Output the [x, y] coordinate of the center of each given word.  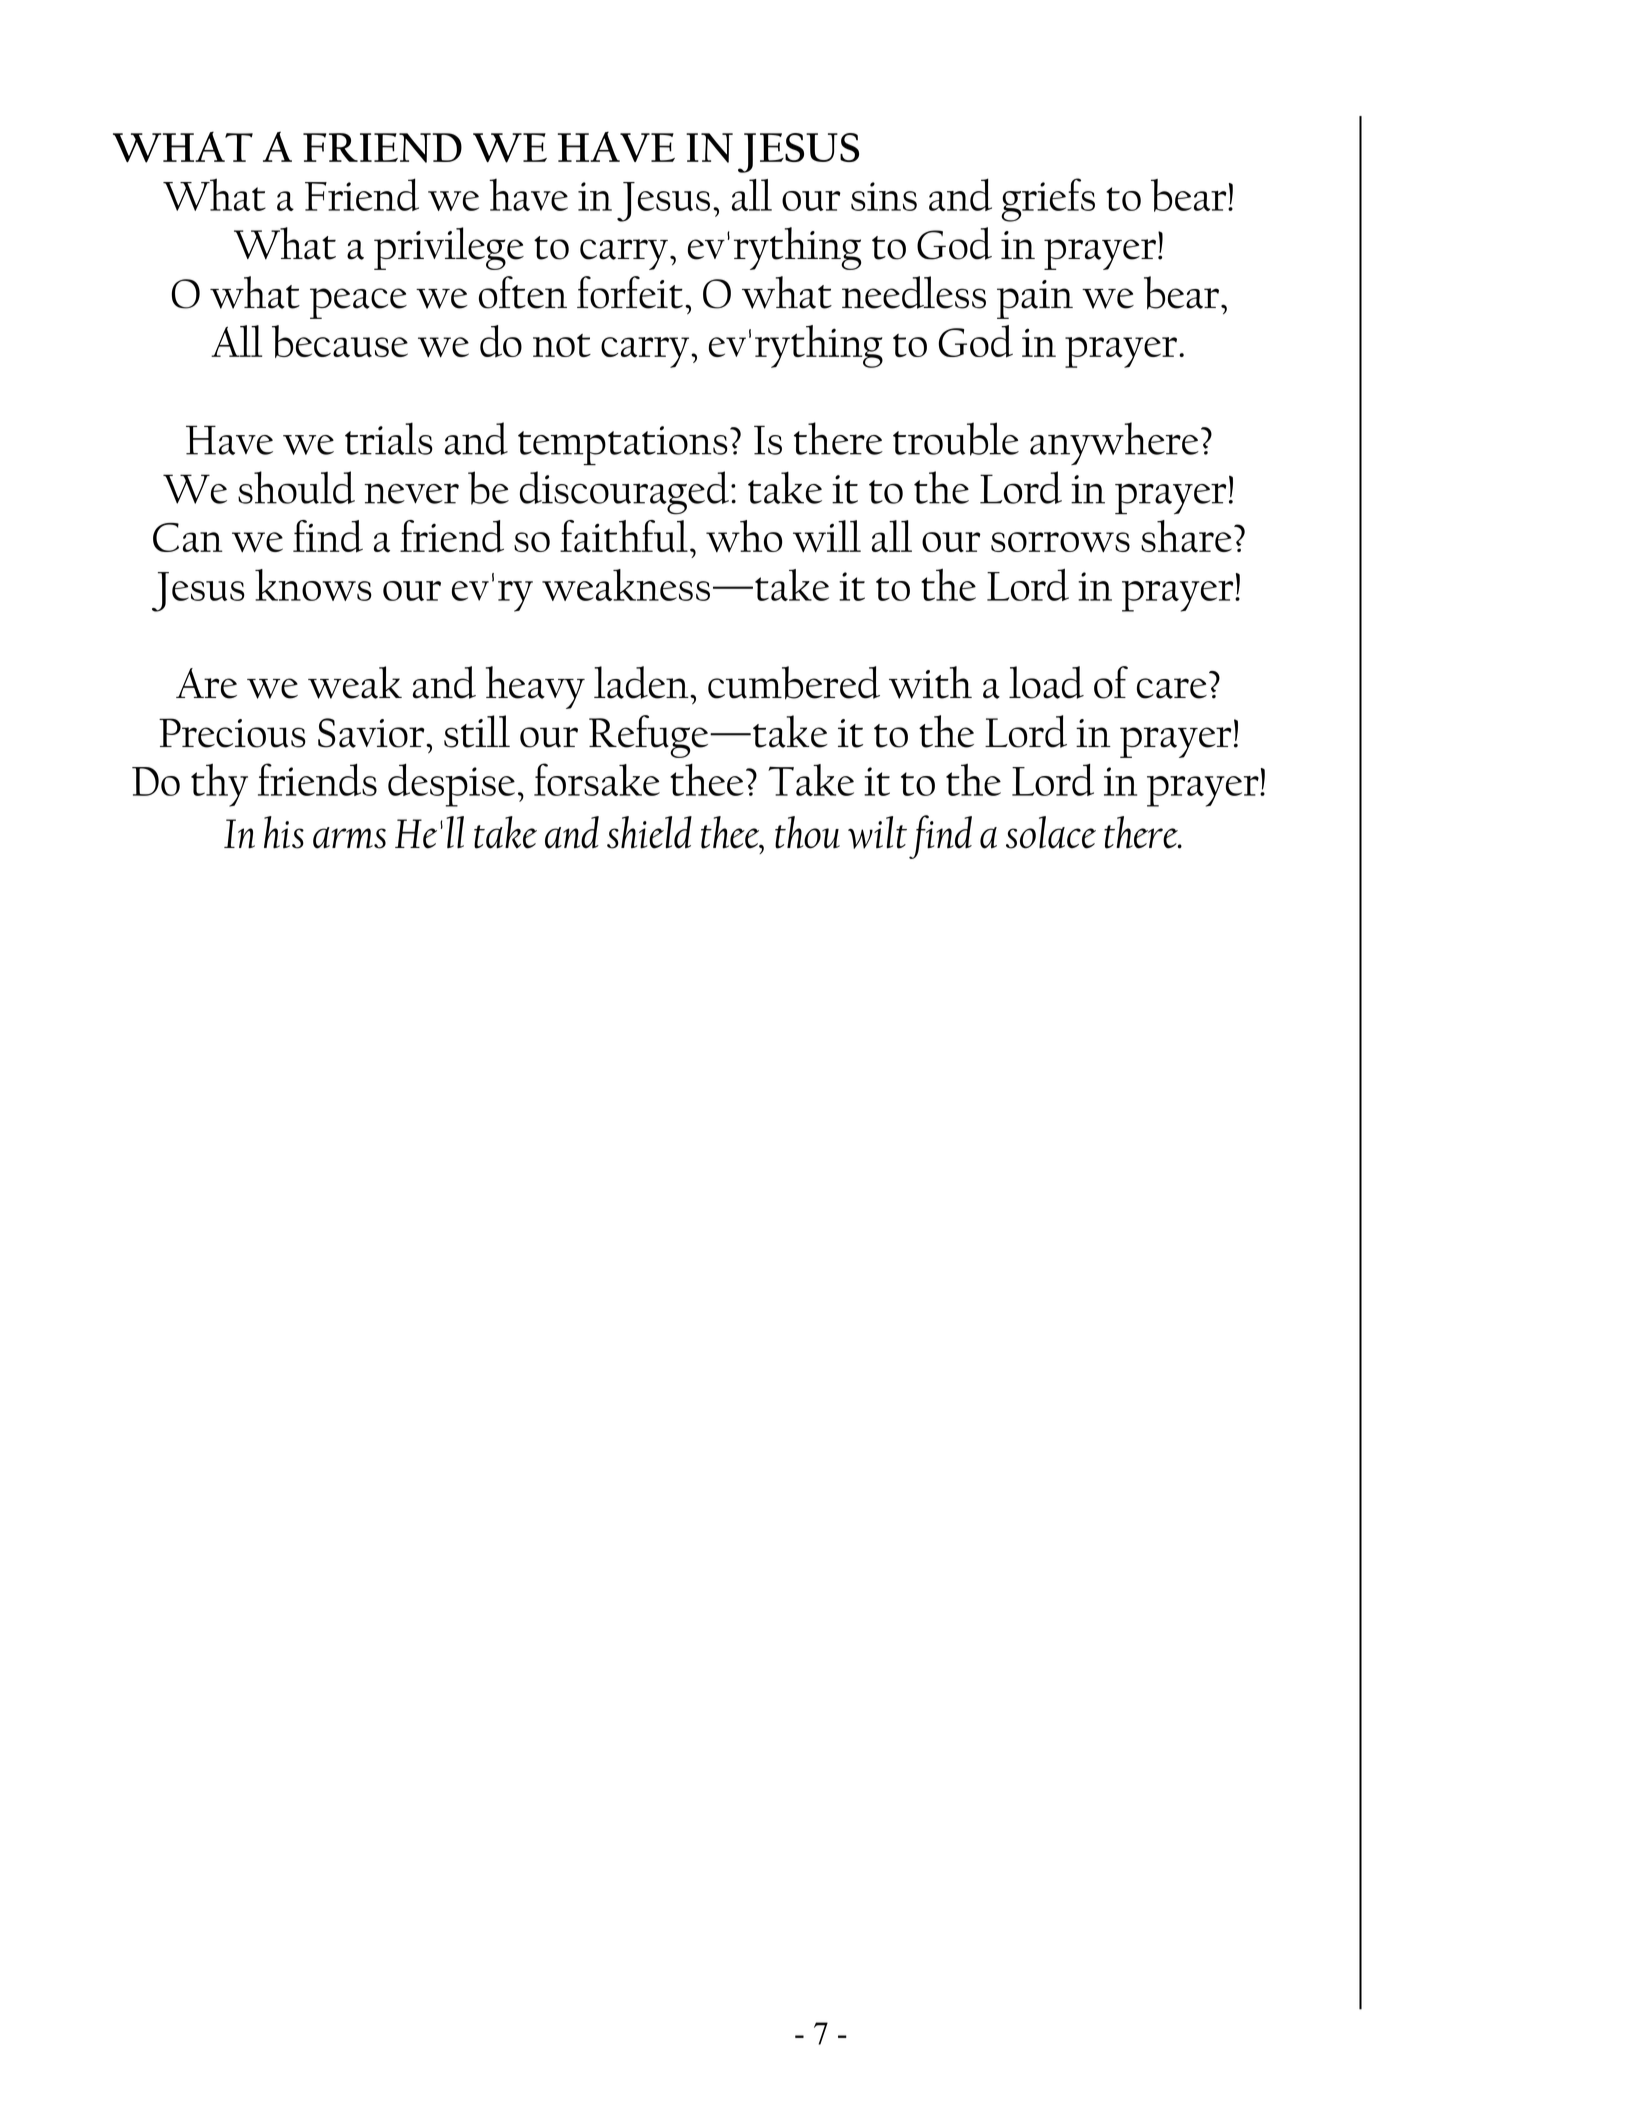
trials [389, 438]
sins [884, 196]
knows [313, 585]
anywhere [1114, 443]
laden [642, 682]
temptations [623, 445]
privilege [449, 248]
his [284, 832]
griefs [1048, 200]
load [1046, 682]
